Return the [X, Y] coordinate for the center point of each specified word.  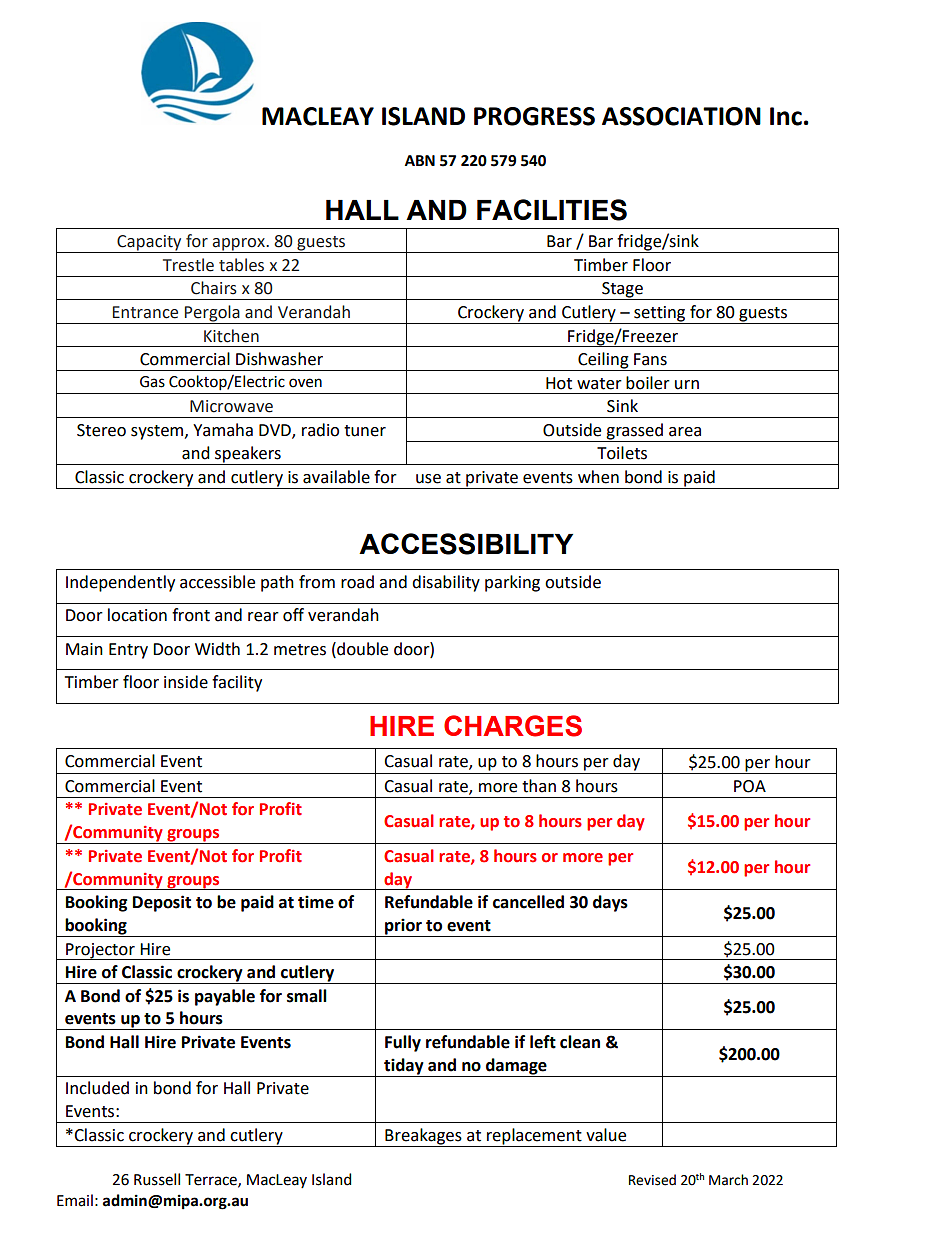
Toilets [622, 453]
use [428, 479]
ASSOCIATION [681, 116]
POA [750, 786]
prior [403, 927]
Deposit [162, 903]
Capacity [149, 244]
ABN [420, 160]
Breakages [423, 1137]
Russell [157, 1179]
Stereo [101, 430]
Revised [652, 1180]
